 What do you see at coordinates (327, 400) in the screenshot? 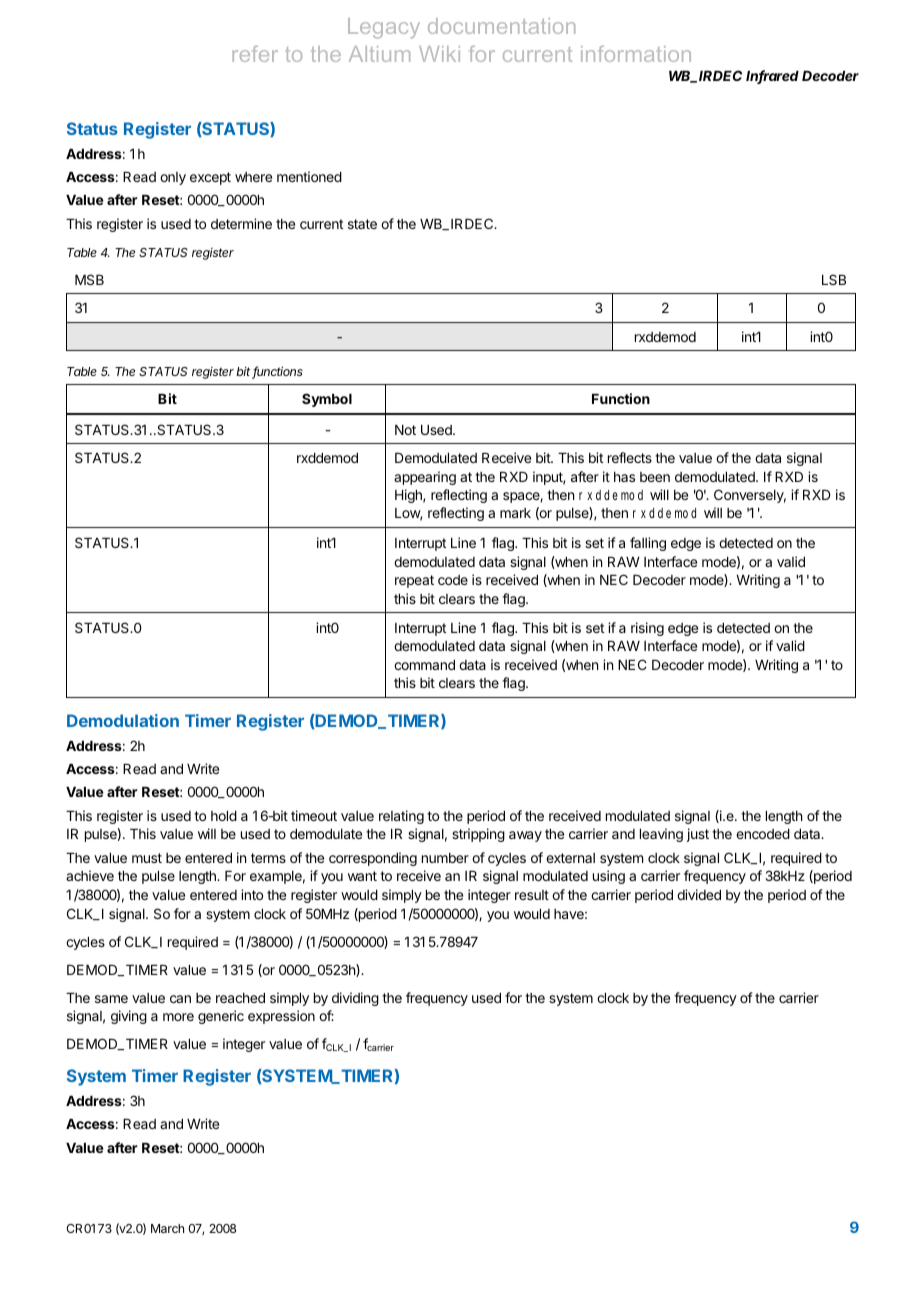
I see `Symbol` at bounding box center [327, 400].
